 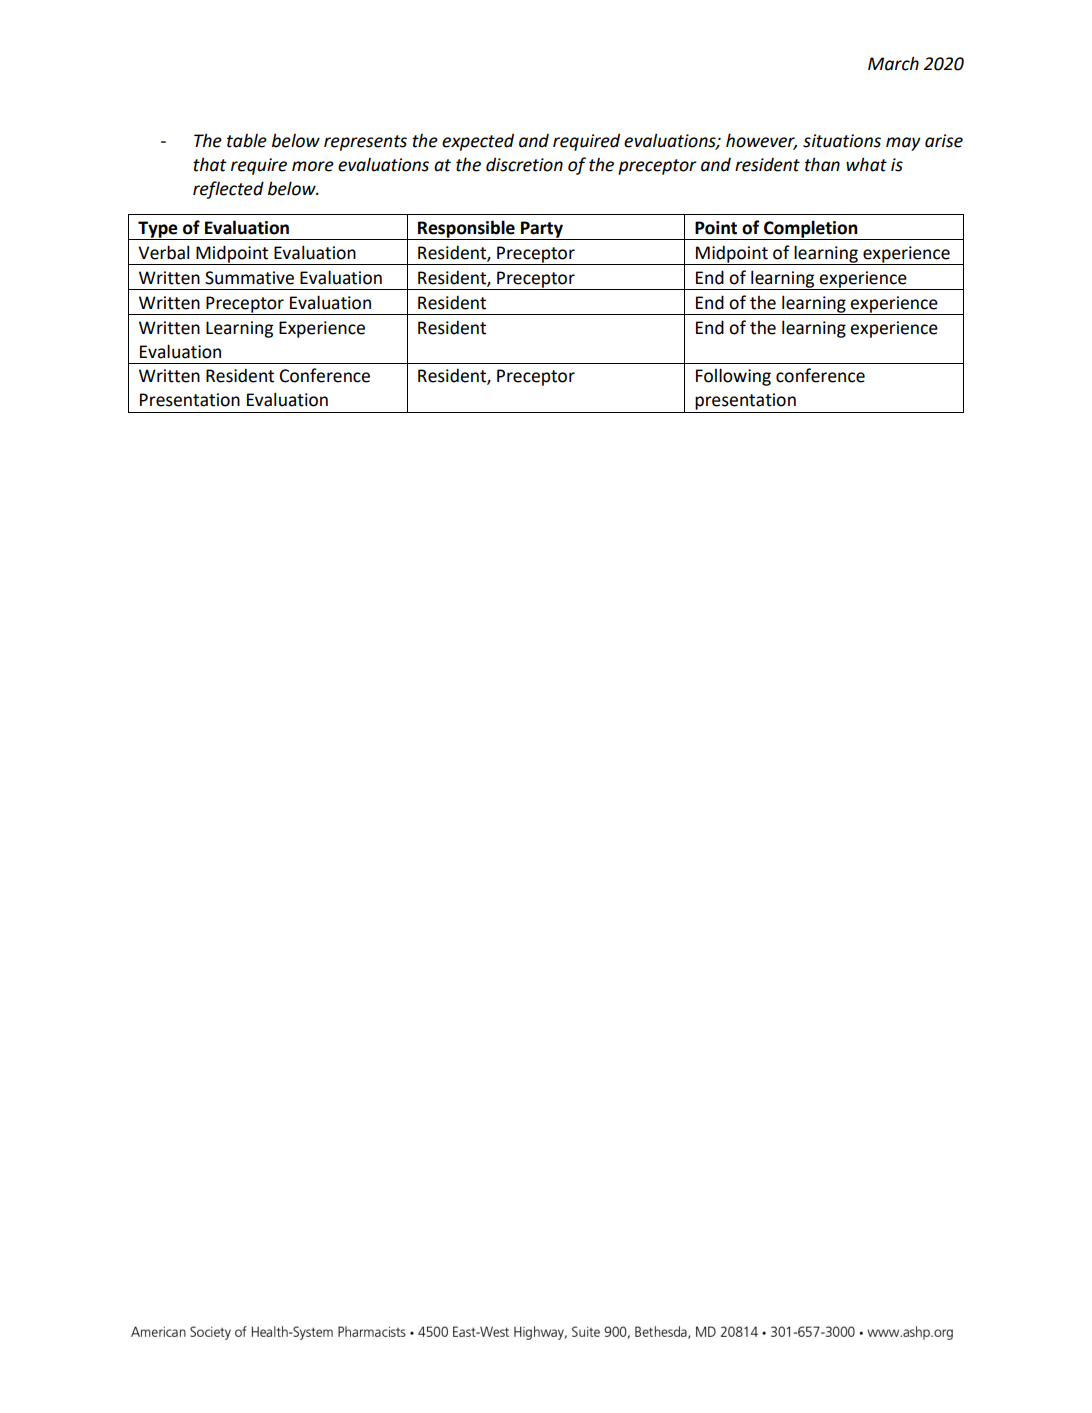 What do you see at coordinates (733, 377) in the screenshot?
I see `Following` at bounding box center [733, 377].
